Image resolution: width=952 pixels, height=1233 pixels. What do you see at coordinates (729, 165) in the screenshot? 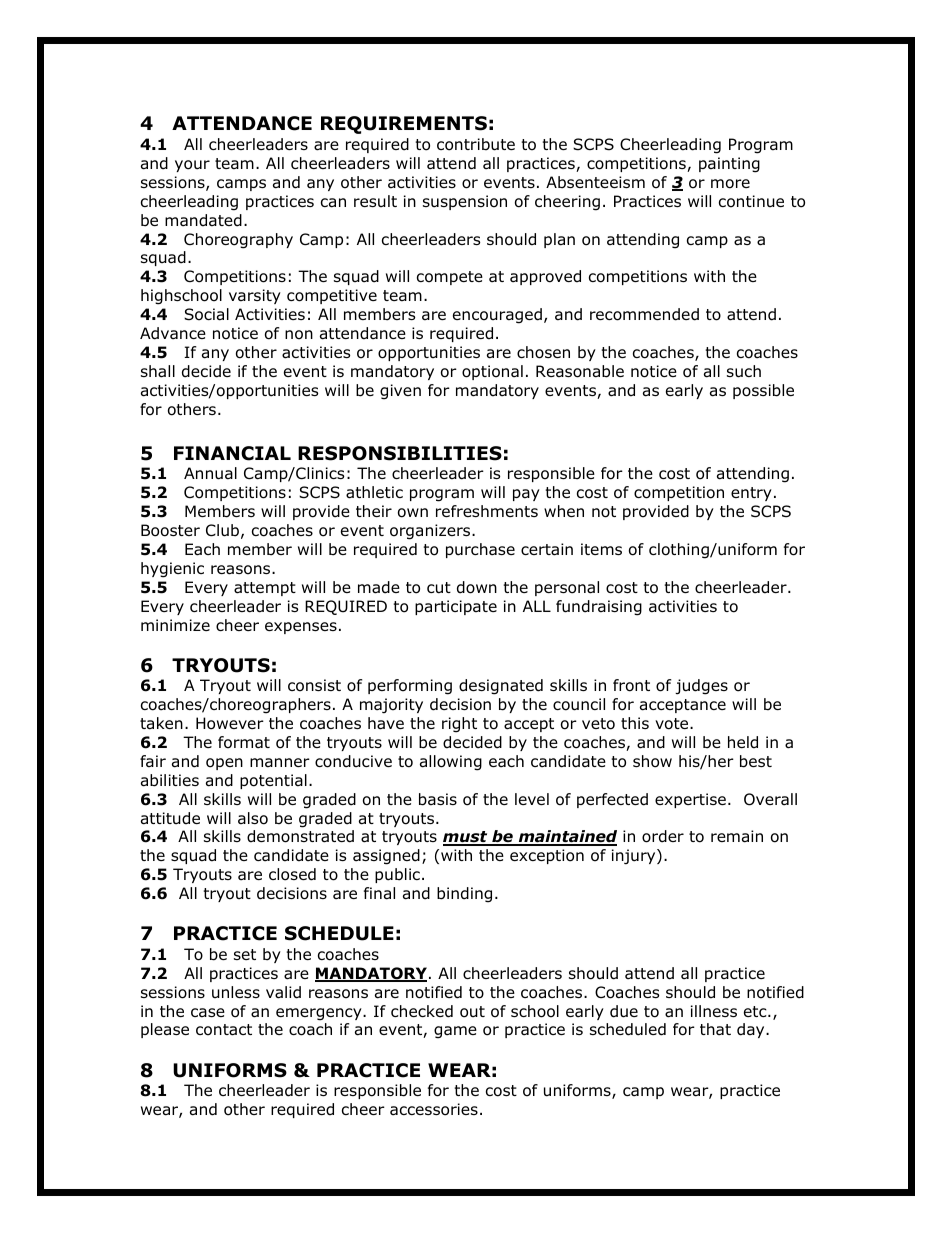
I see `painting` at bounding box center [729, 165].
